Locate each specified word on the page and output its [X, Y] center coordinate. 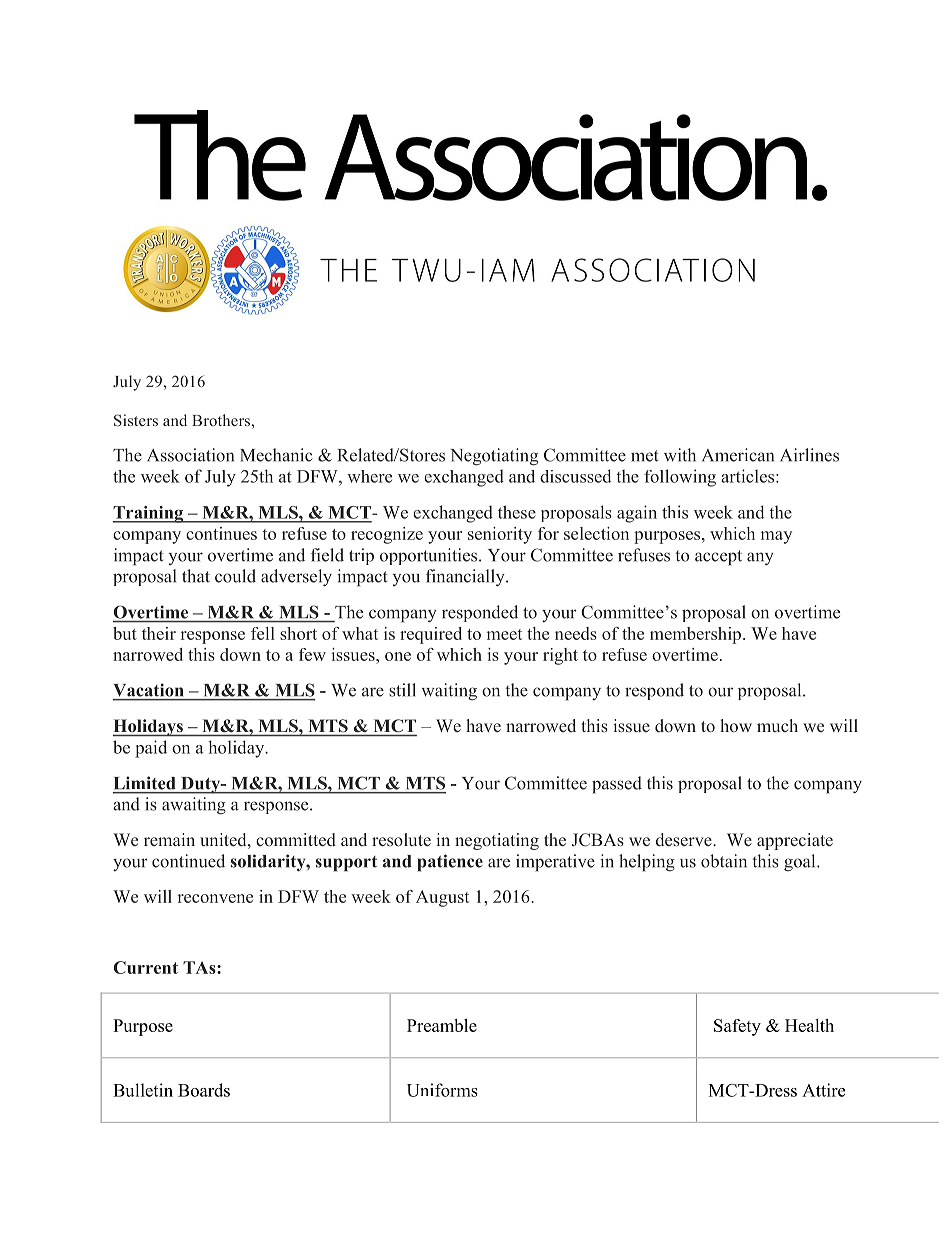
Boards [204, 1090]
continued [188, 861]
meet [504, 634]
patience [450, 863]
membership [697, 635]
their [159, 633]
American [738, 455]
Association [190, 455]
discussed [575, 476]
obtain [724, 861]
